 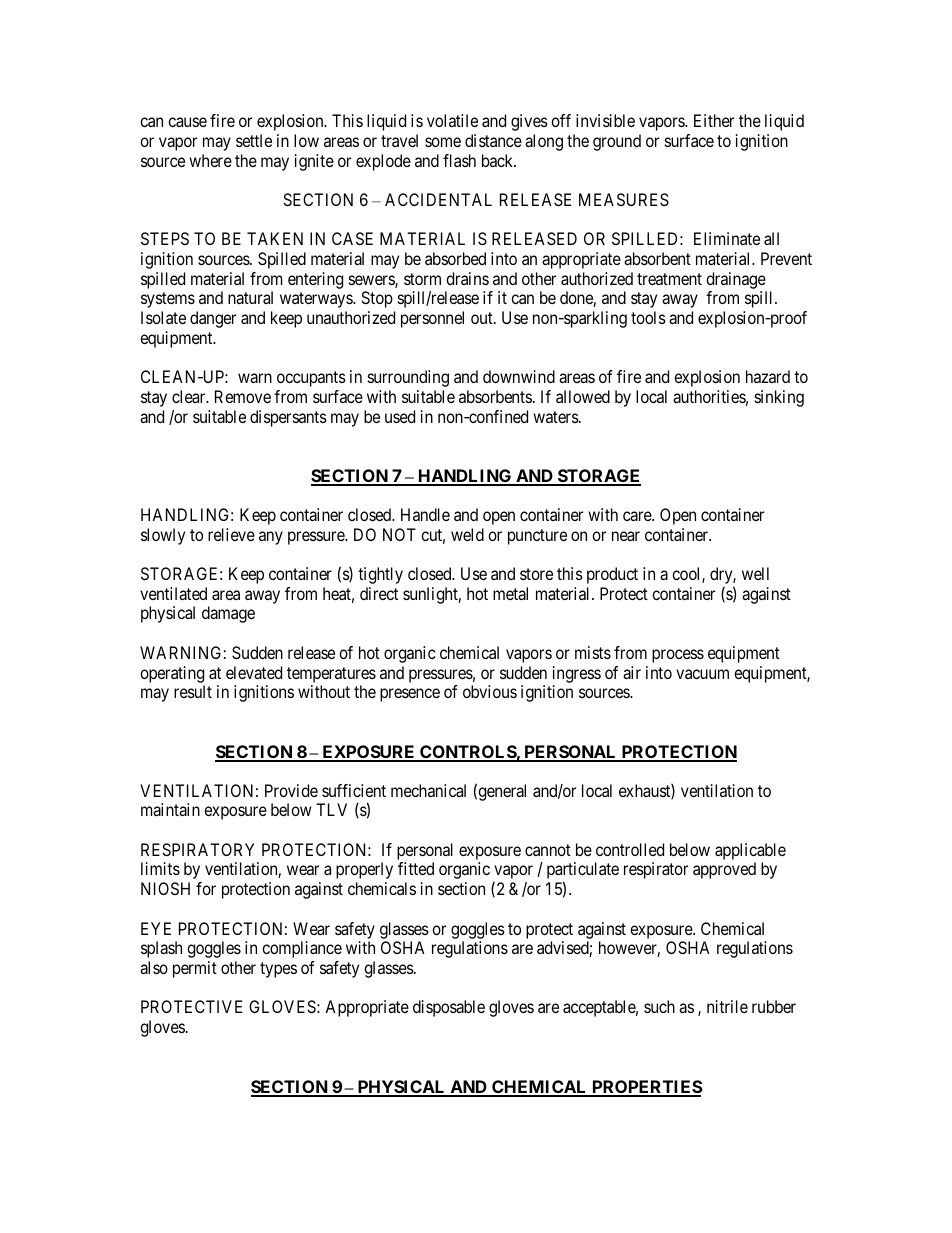 What do you see at coordinates (714, 120) in the screenshot?
I see `Either` at bounding box center [714, 120].
